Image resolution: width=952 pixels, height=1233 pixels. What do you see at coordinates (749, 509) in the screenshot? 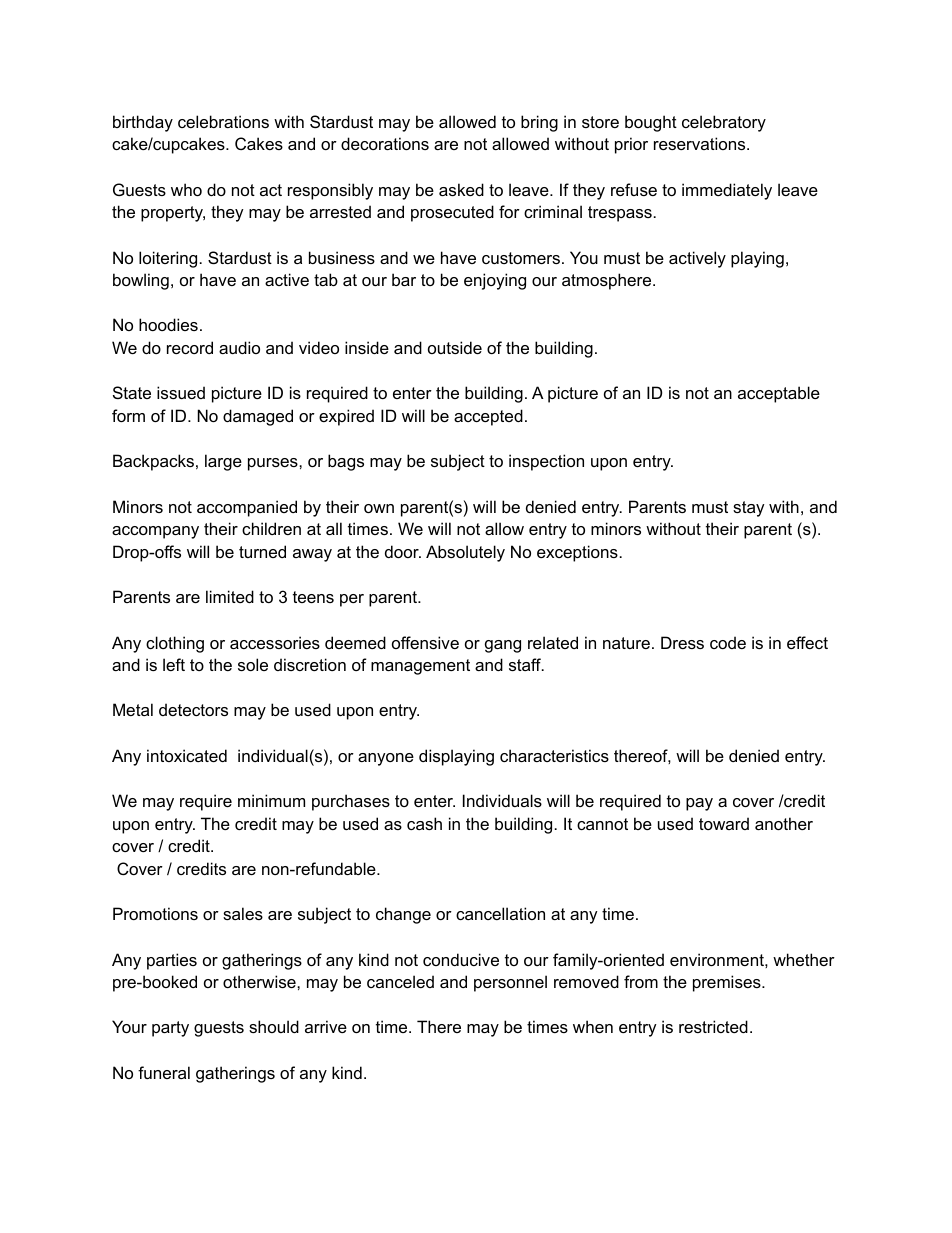
I see `stay` at bounding box center [749, 509].
